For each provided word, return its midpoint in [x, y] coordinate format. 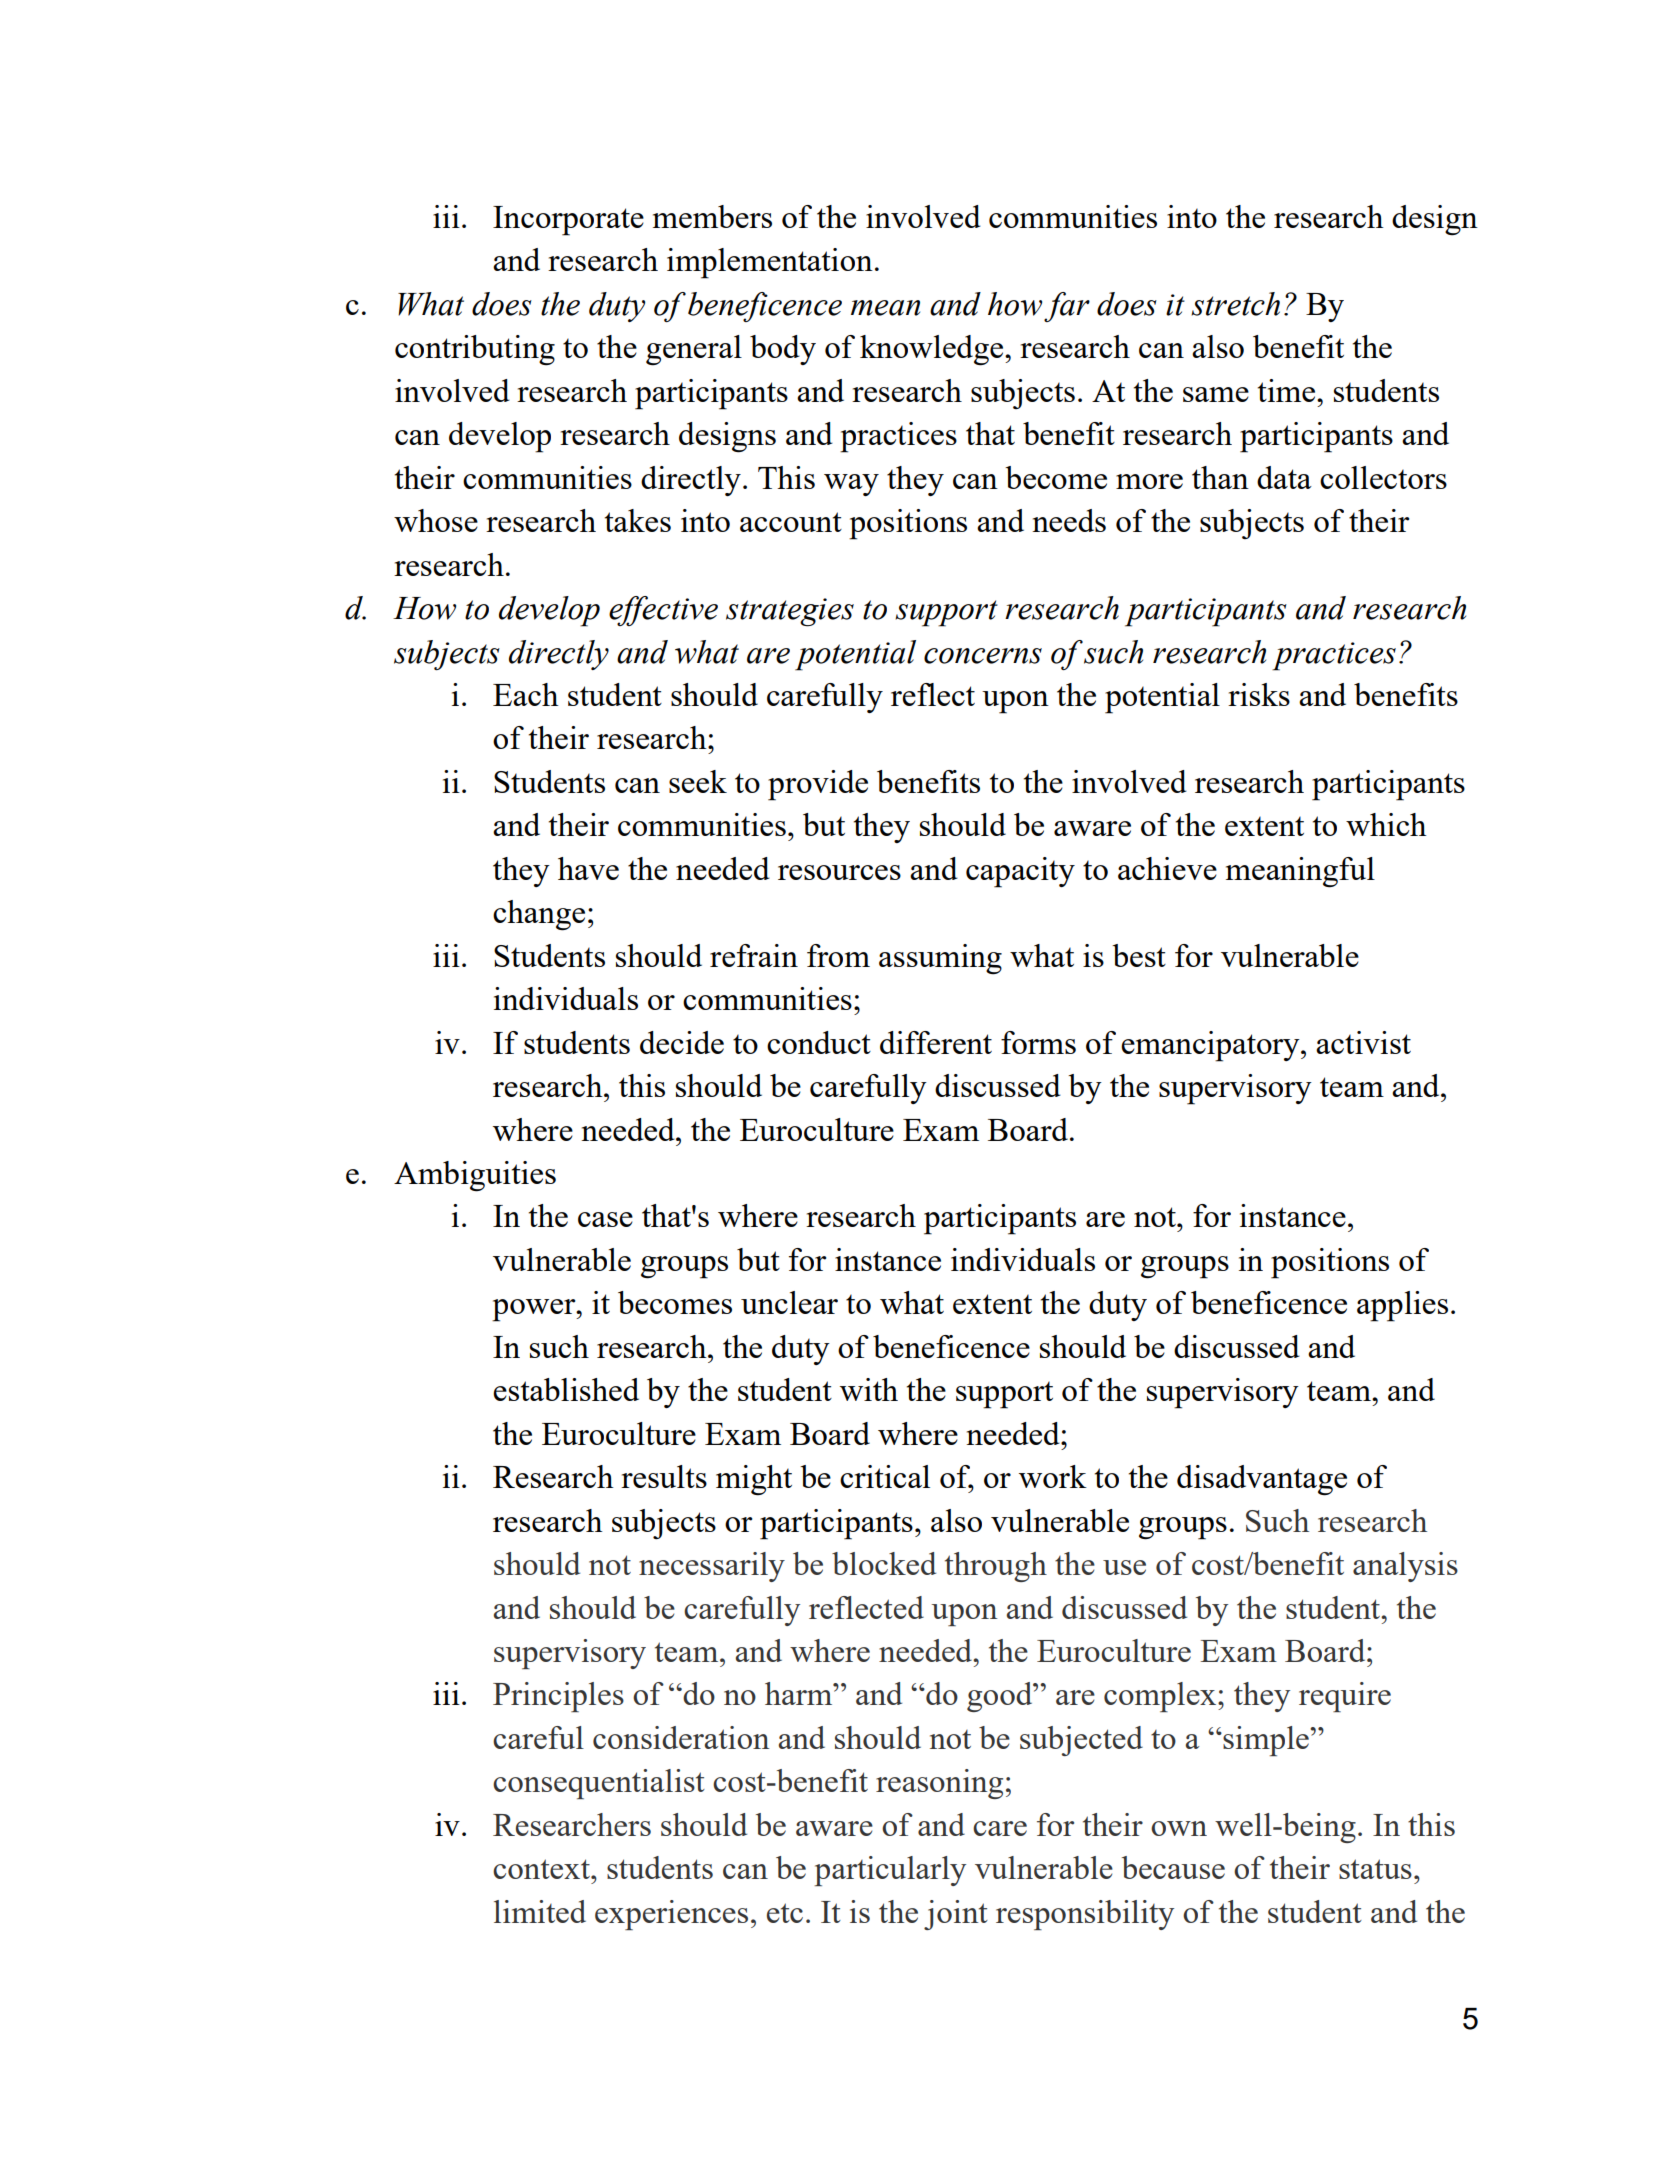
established [566, 1389]
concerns [983, 656]
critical [885, 1476]
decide [682, 1042]
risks [1259, 694]
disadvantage [1262, 1480]
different [936, 1042]
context [542, 1869]
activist [1363, 1042]
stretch [1235, 304]
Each [526, 694]
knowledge [933, 350]
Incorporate [568, 221]
